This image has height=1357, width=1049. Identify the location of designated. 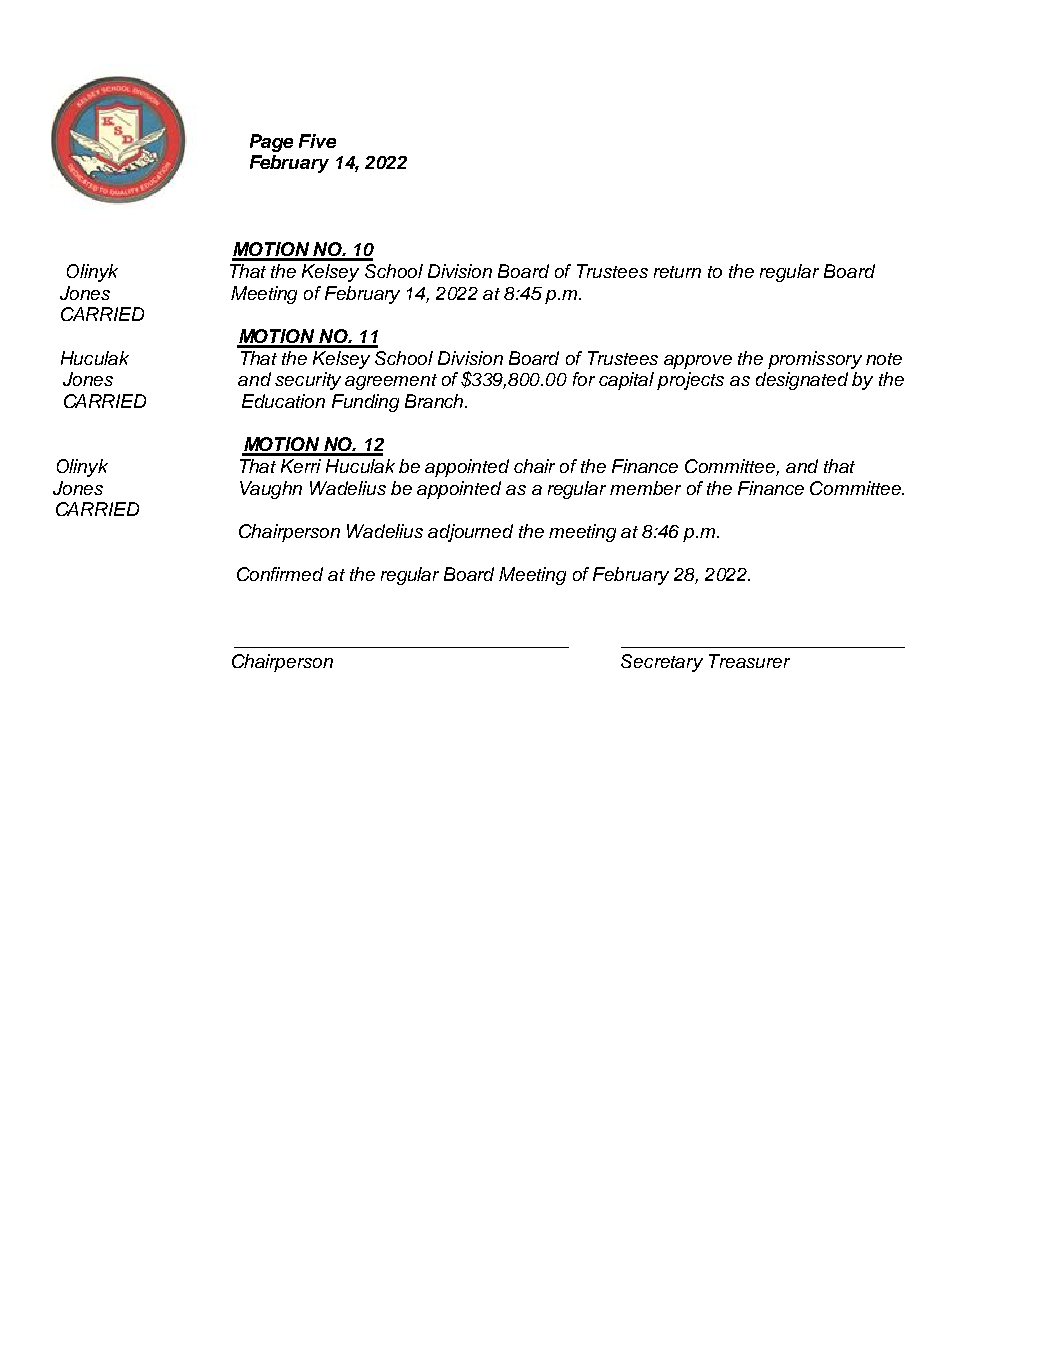
(802, 381).
